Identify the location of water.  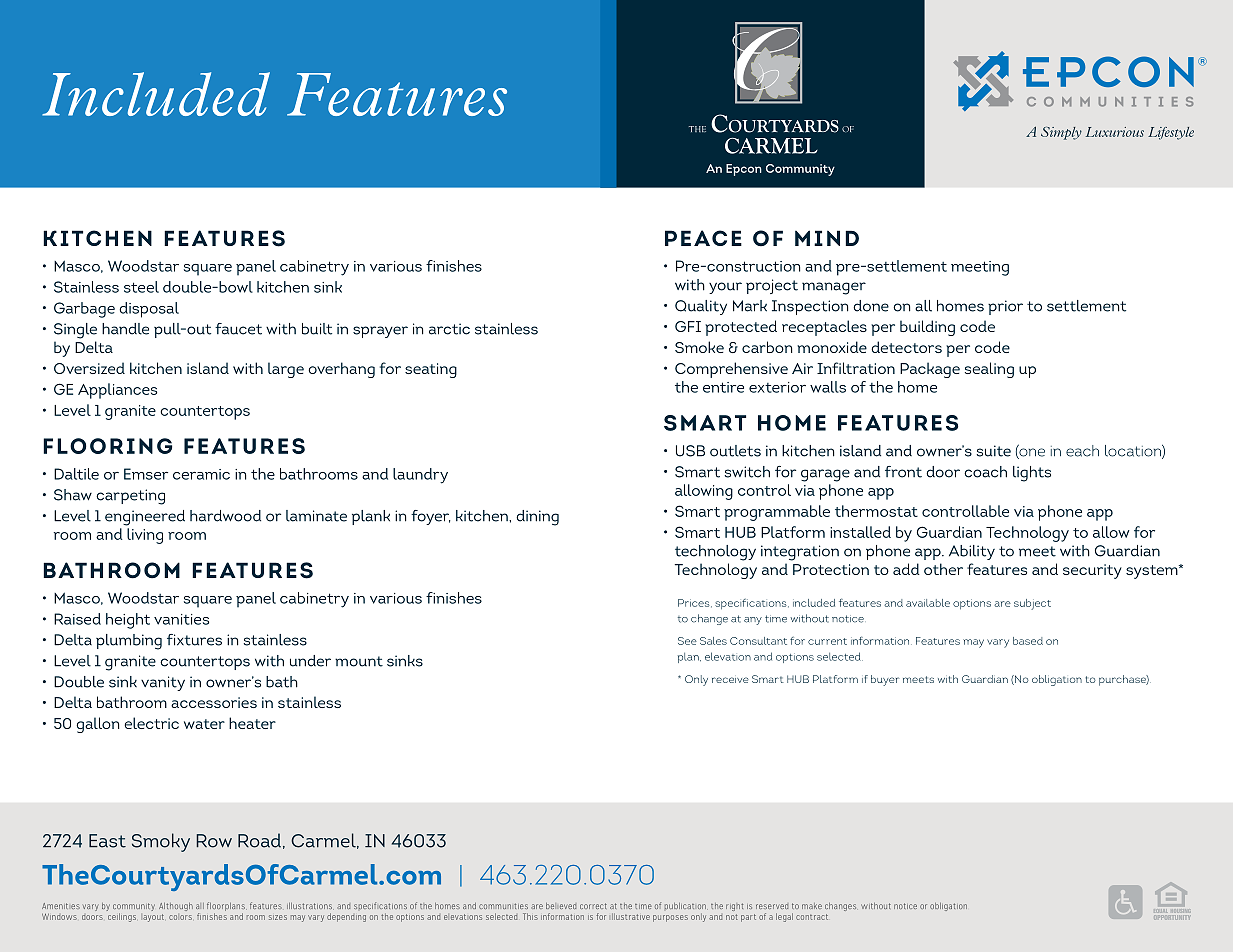
(204, 724).
